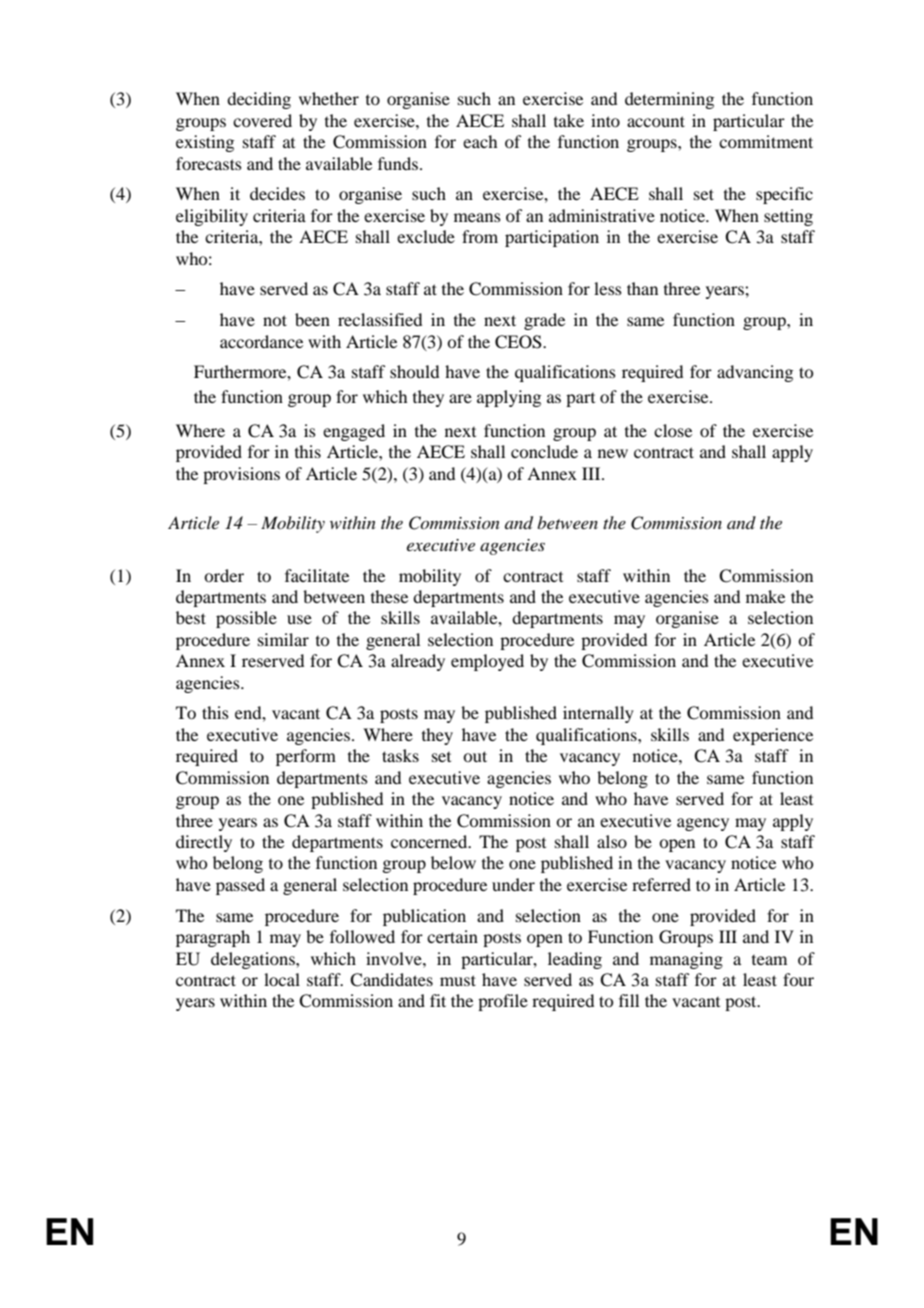 Image resolution: width=924 pixels, height=1308 pixels. Describe the element at coordinates (283, 639) in the image. I see `similar` at that location.
